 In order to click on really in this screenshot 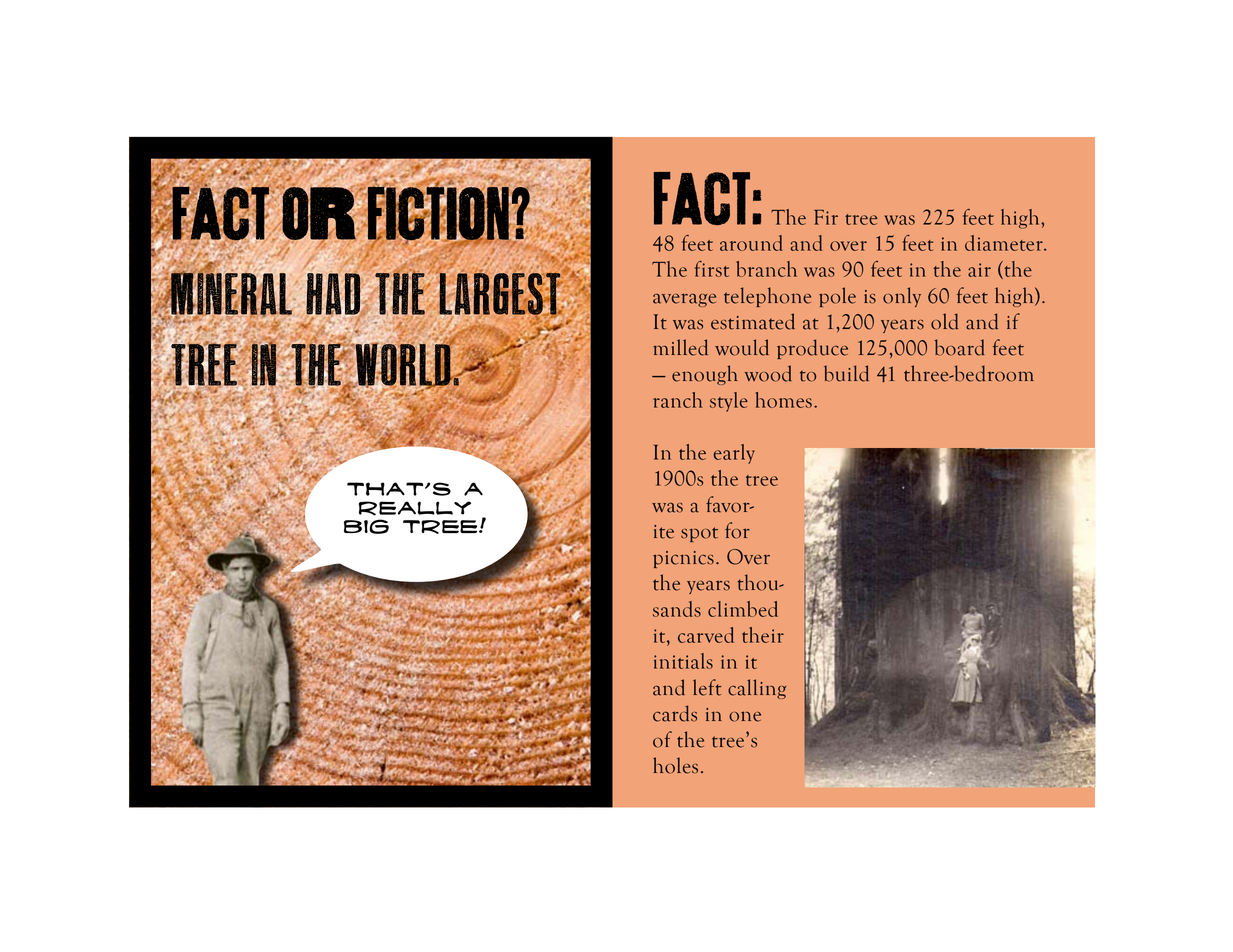, I will do `click(415, 508)`.
